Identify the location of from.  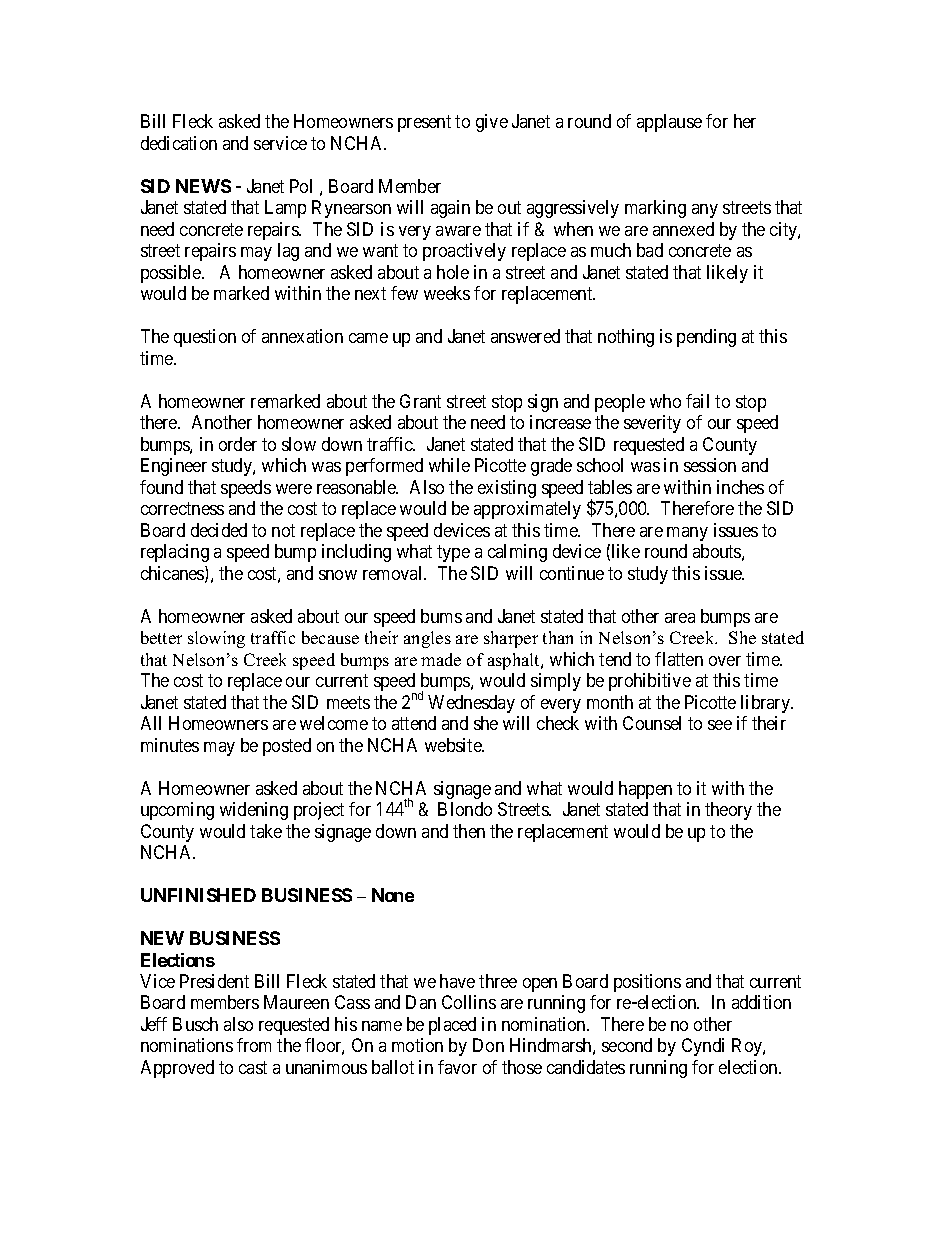
(254, 1045).
